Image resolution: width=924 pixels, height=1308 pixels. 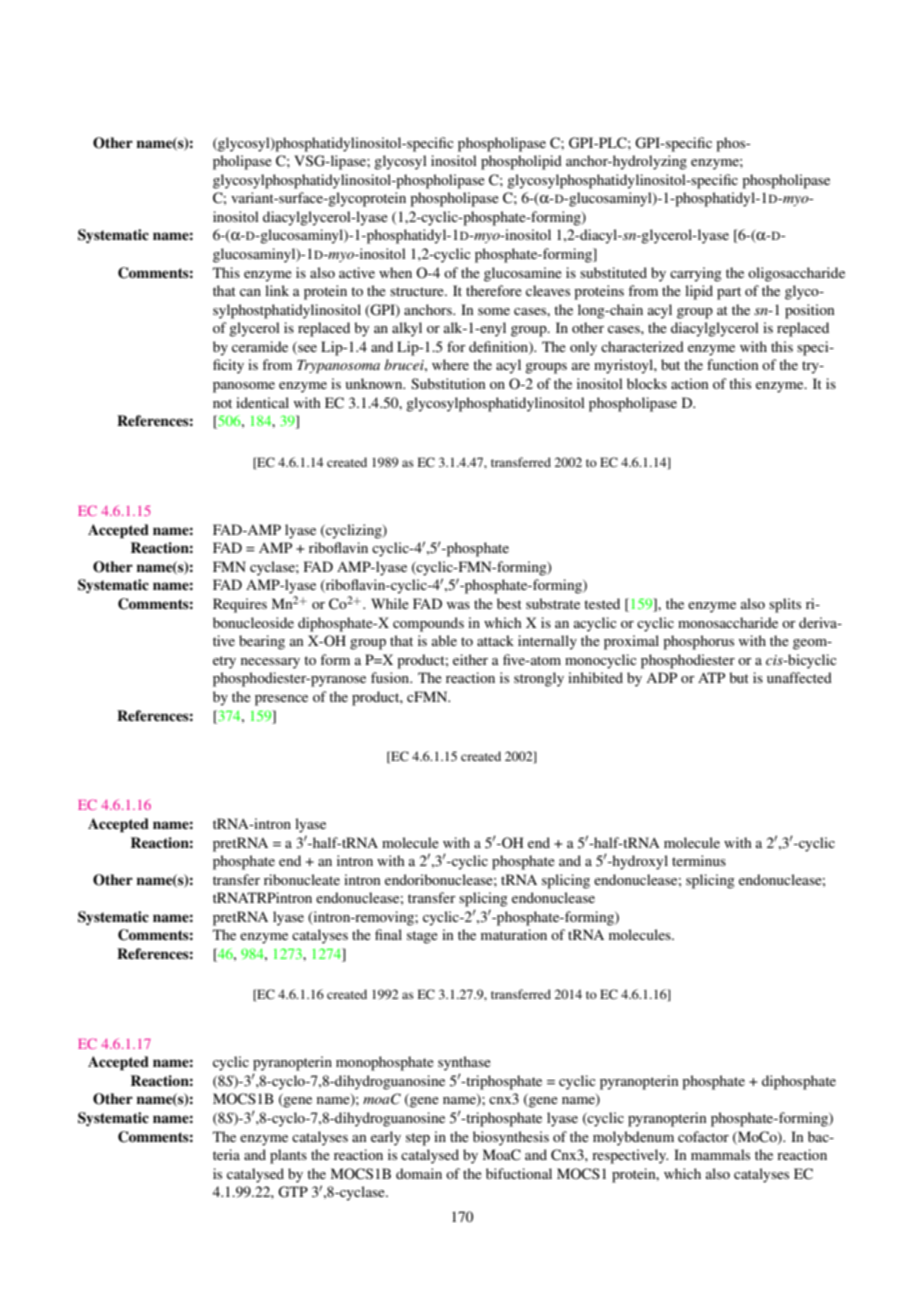 What do you see at coordinates (288, 1156) in the document?
I see `plants` at bounding box center [288, 1156].
